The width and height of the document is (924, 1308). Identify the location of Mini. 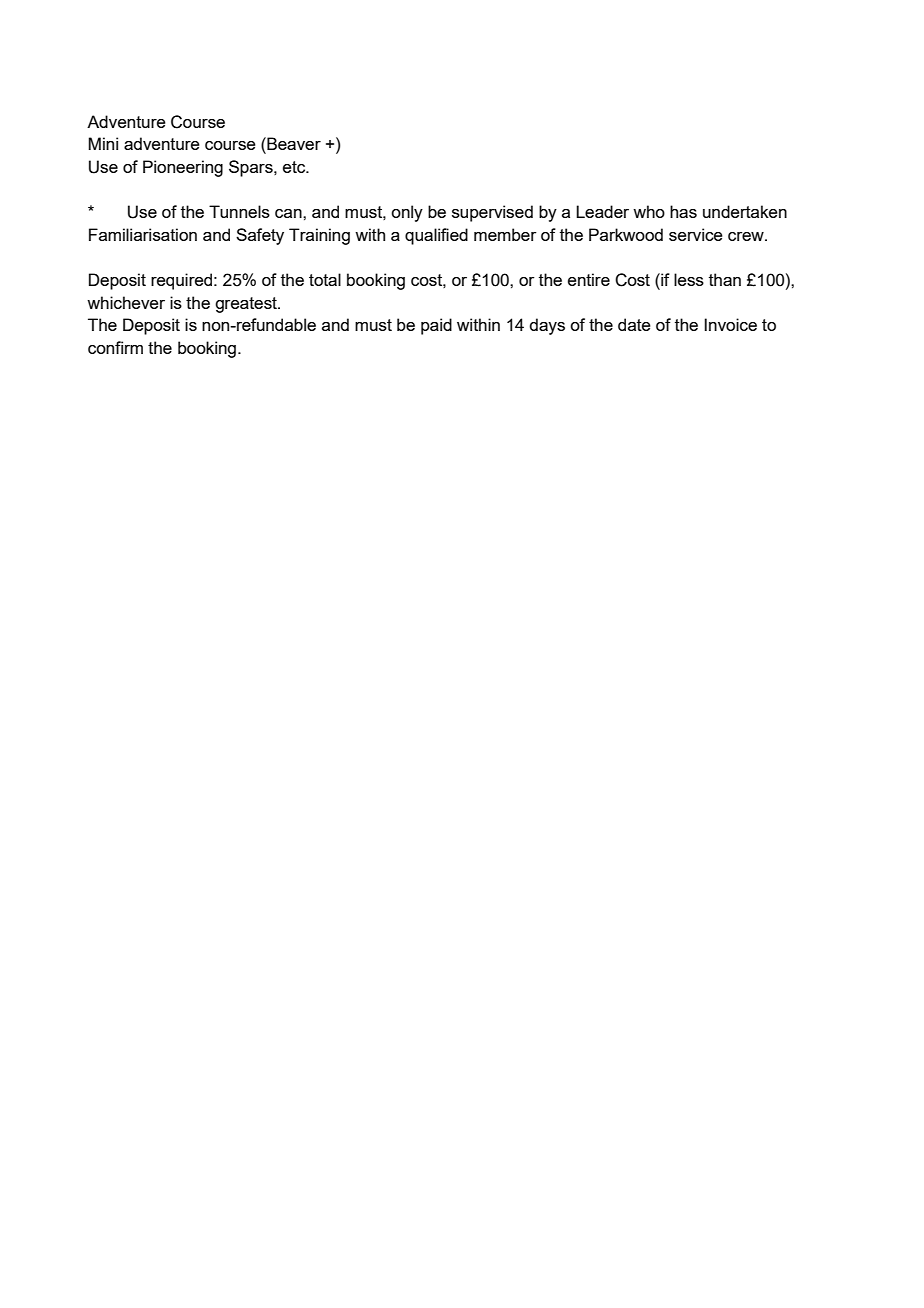
(103, 143).
